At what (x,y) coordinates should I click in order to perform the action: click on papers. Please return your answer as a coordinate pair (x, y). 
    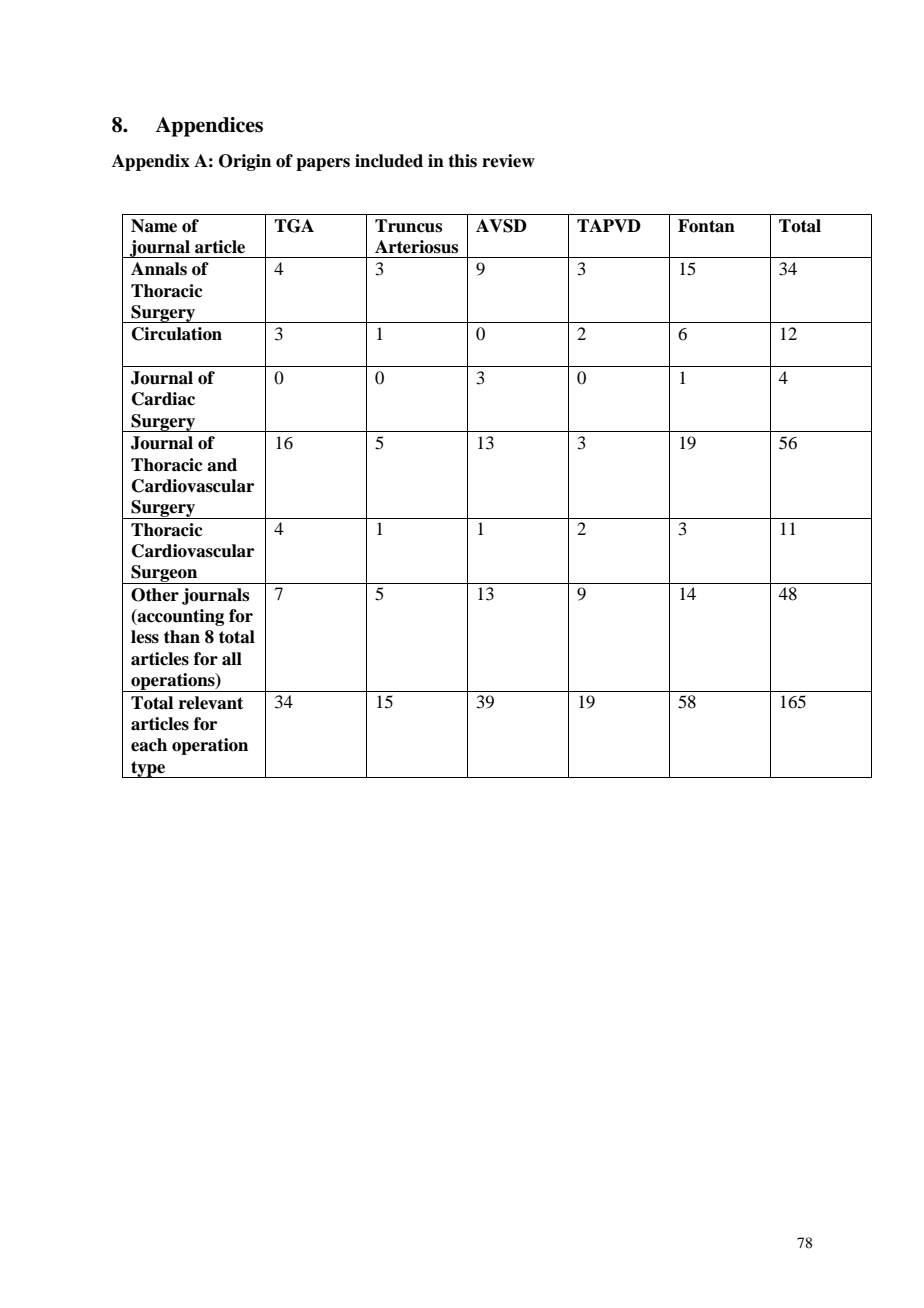
    Looking at the image, I should click on (323, 164).
